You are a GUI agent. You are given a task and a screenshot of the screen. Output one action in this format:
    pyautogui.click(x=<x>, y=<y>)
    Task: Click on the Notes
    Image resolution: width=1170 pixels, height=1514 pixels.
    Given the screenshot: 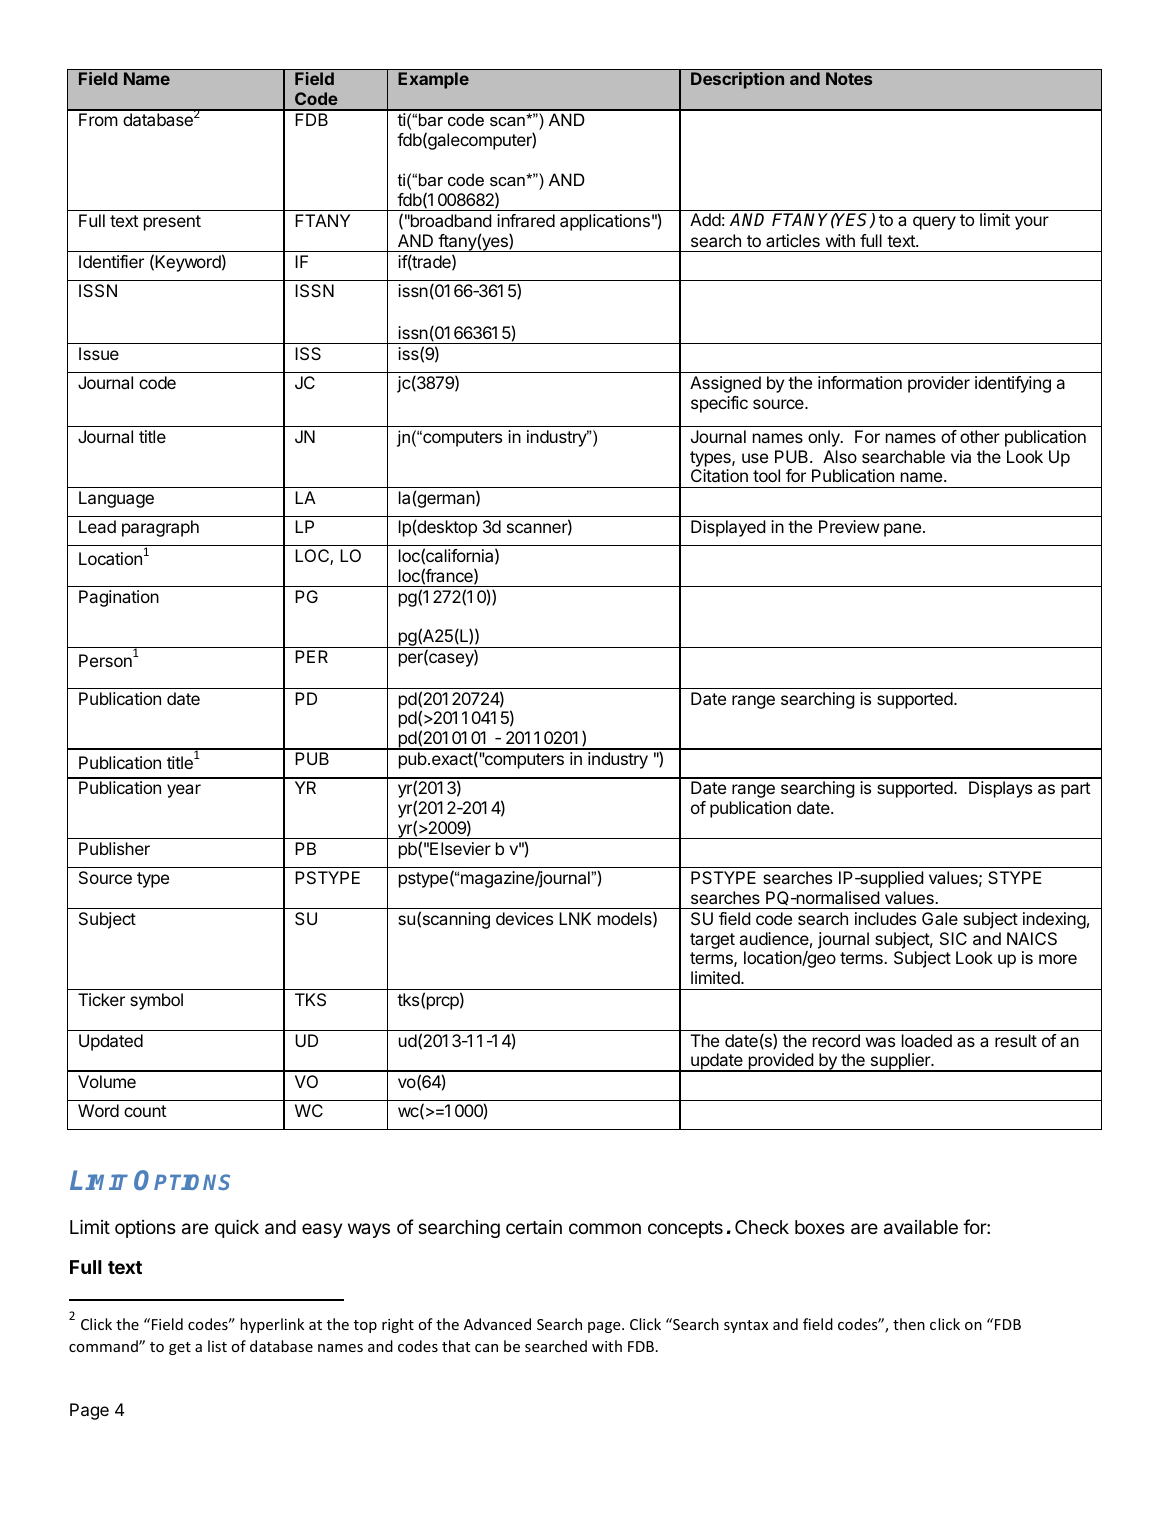 What is the action you would take?
    pyautogui.click(x=849, y=78)
